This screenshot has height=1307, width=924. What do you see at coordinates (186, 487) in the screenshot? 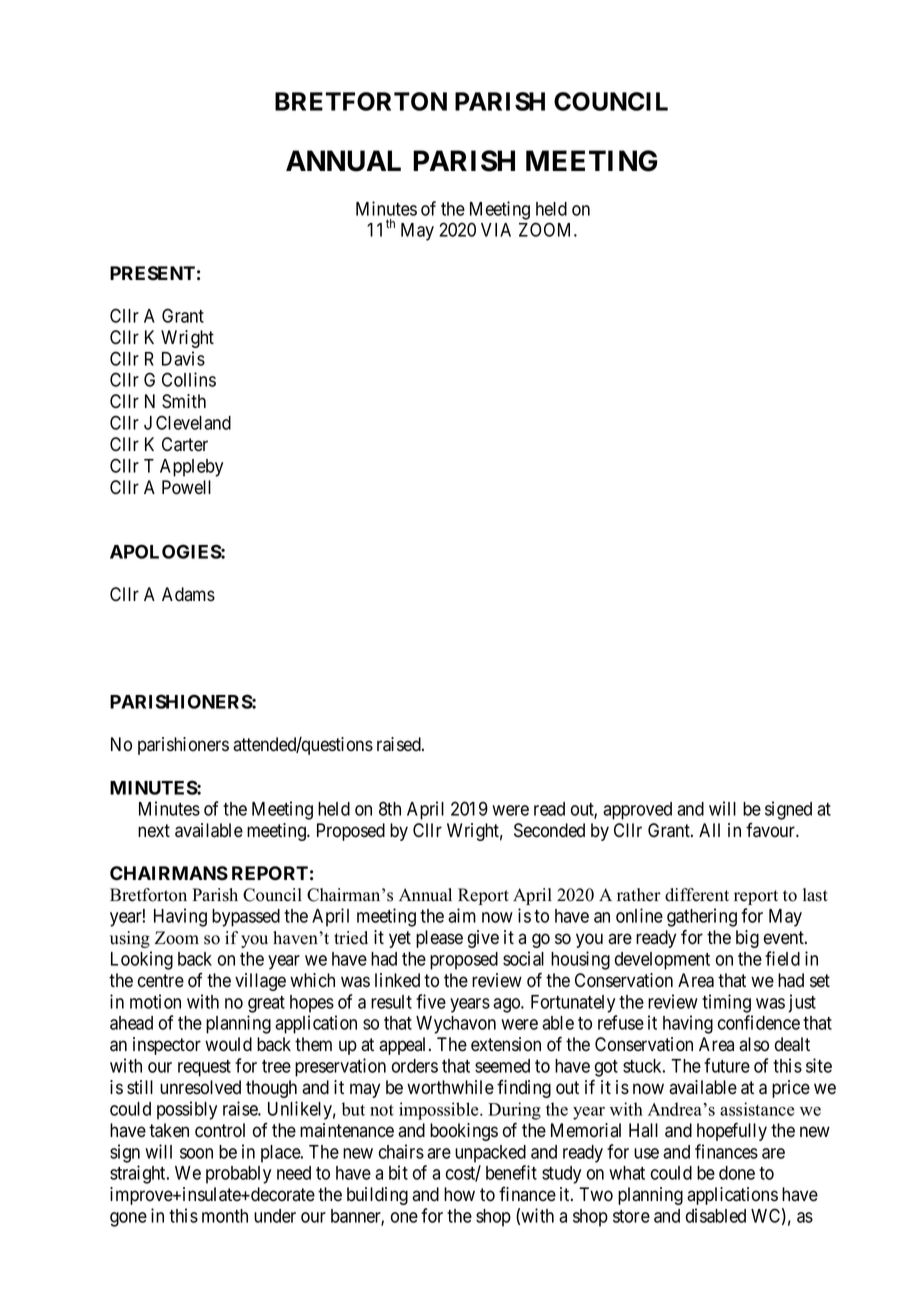
I see `Powell` at bounding box center [186, 487].
